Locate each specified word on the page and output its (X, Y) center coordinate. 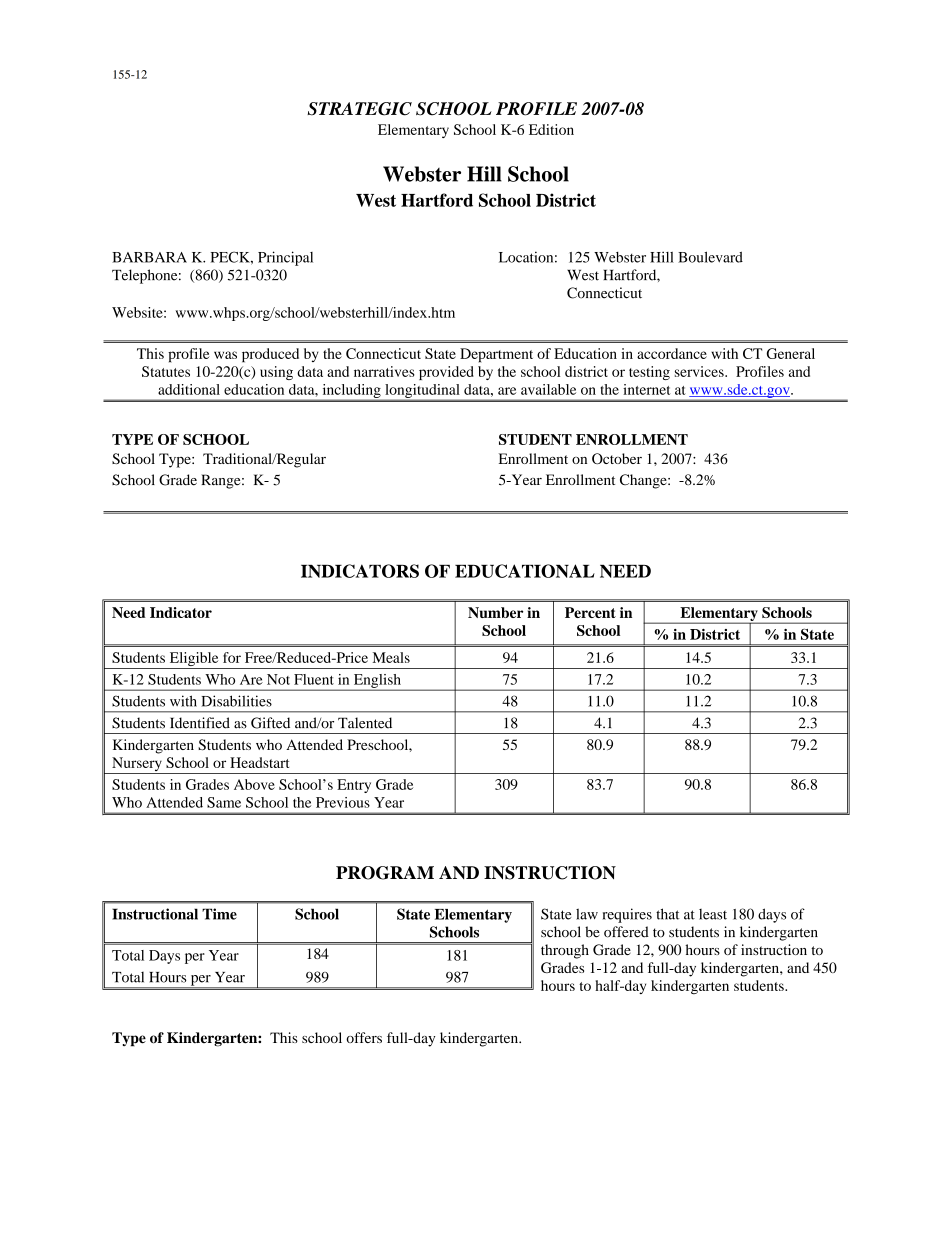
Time (219, 914)
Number (495, 612)
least (713, 914)
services (700, 371)
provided (446, 373)
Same (224, 802)
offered (626, 932)
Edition (551, 129)
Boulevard (710, 257)
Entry (354, 786)
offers (364, 1037)
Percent (590, 612)
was (225, 355)
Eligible (194, 660)
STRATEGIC (359, 109)
